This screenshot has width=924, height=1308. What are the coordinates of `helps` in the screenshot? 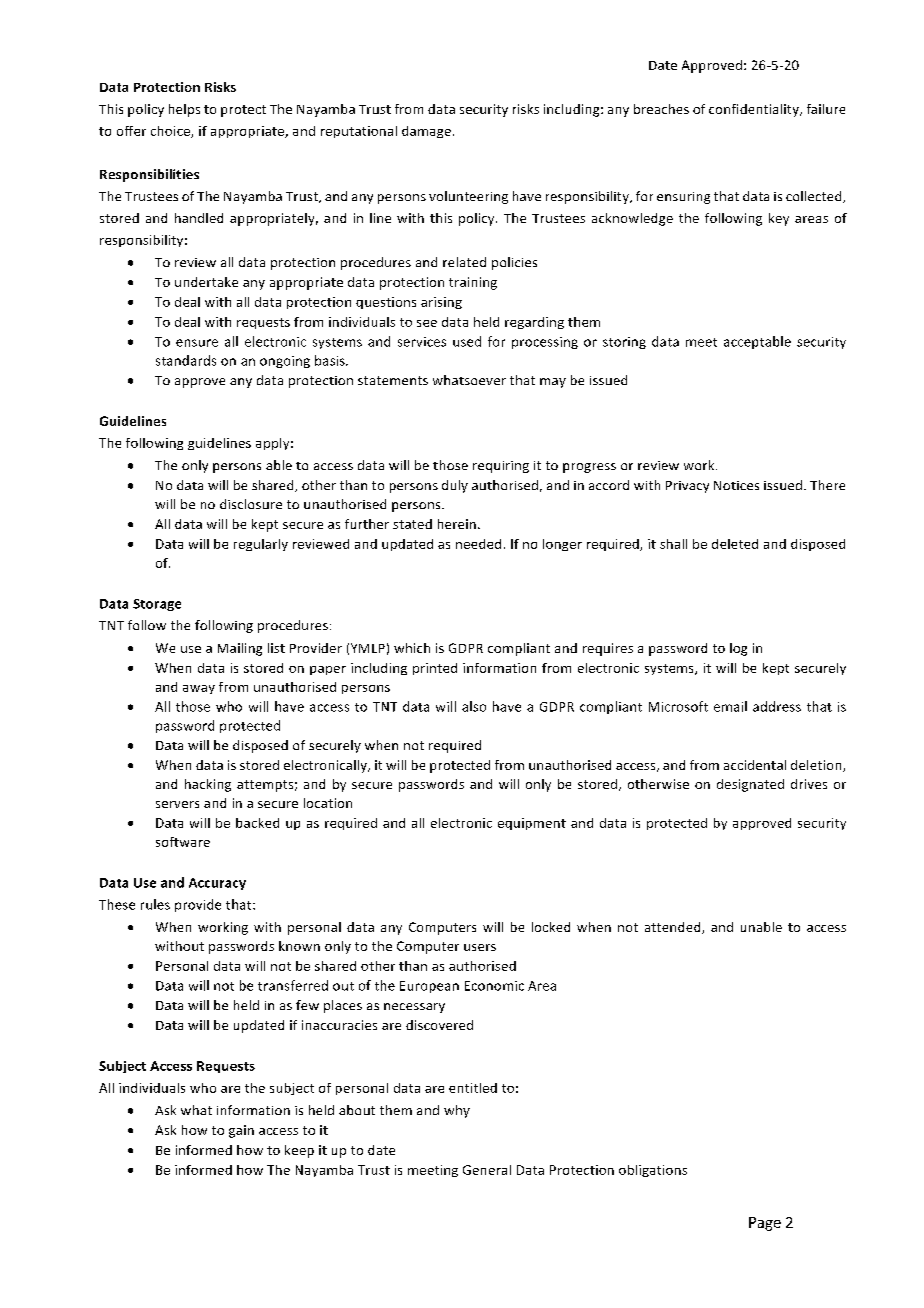 It's located at (184, 110).
